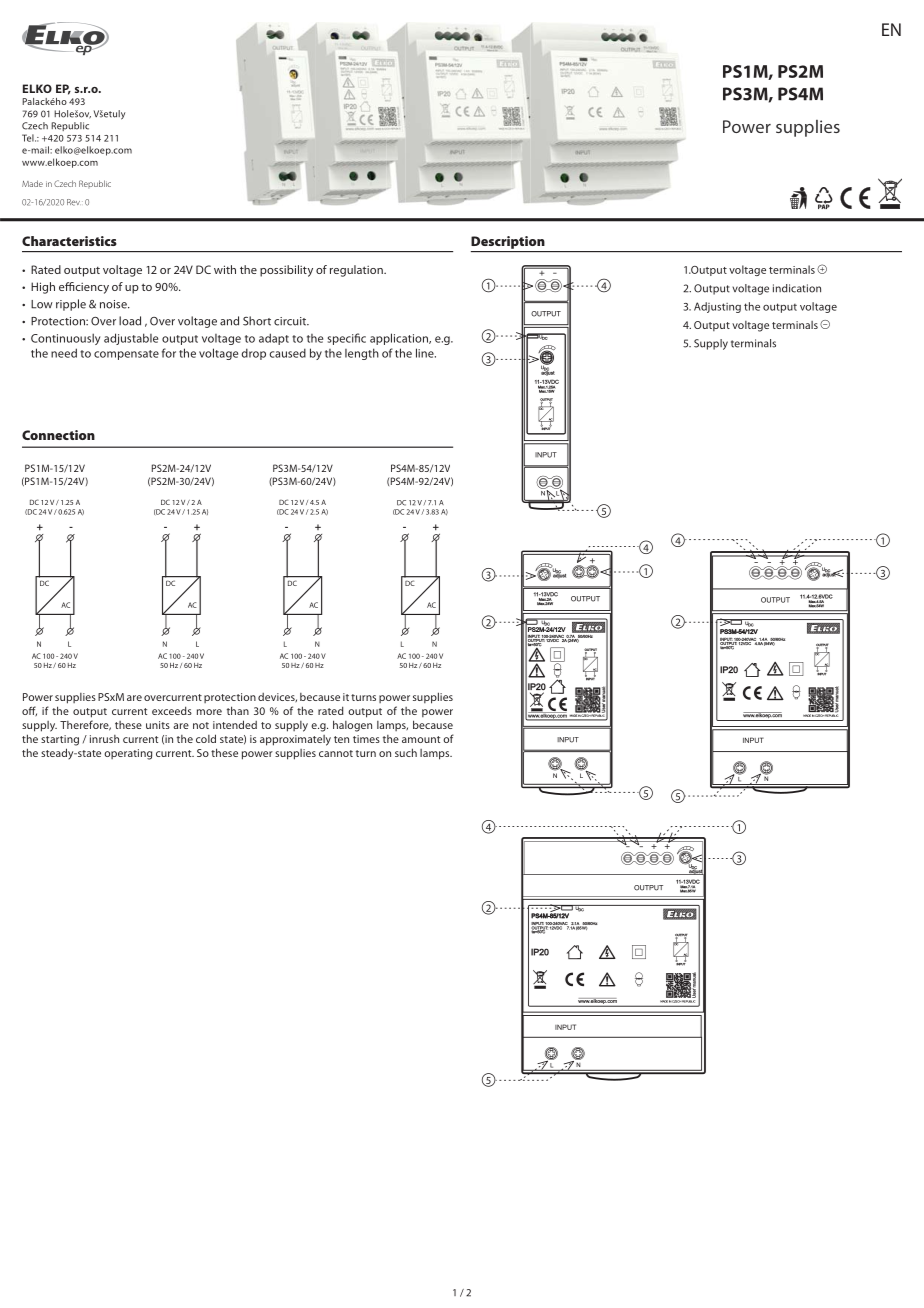 This screenshot has width=924, height=1308. I want to click on Adjusting, so click(717, 307).
